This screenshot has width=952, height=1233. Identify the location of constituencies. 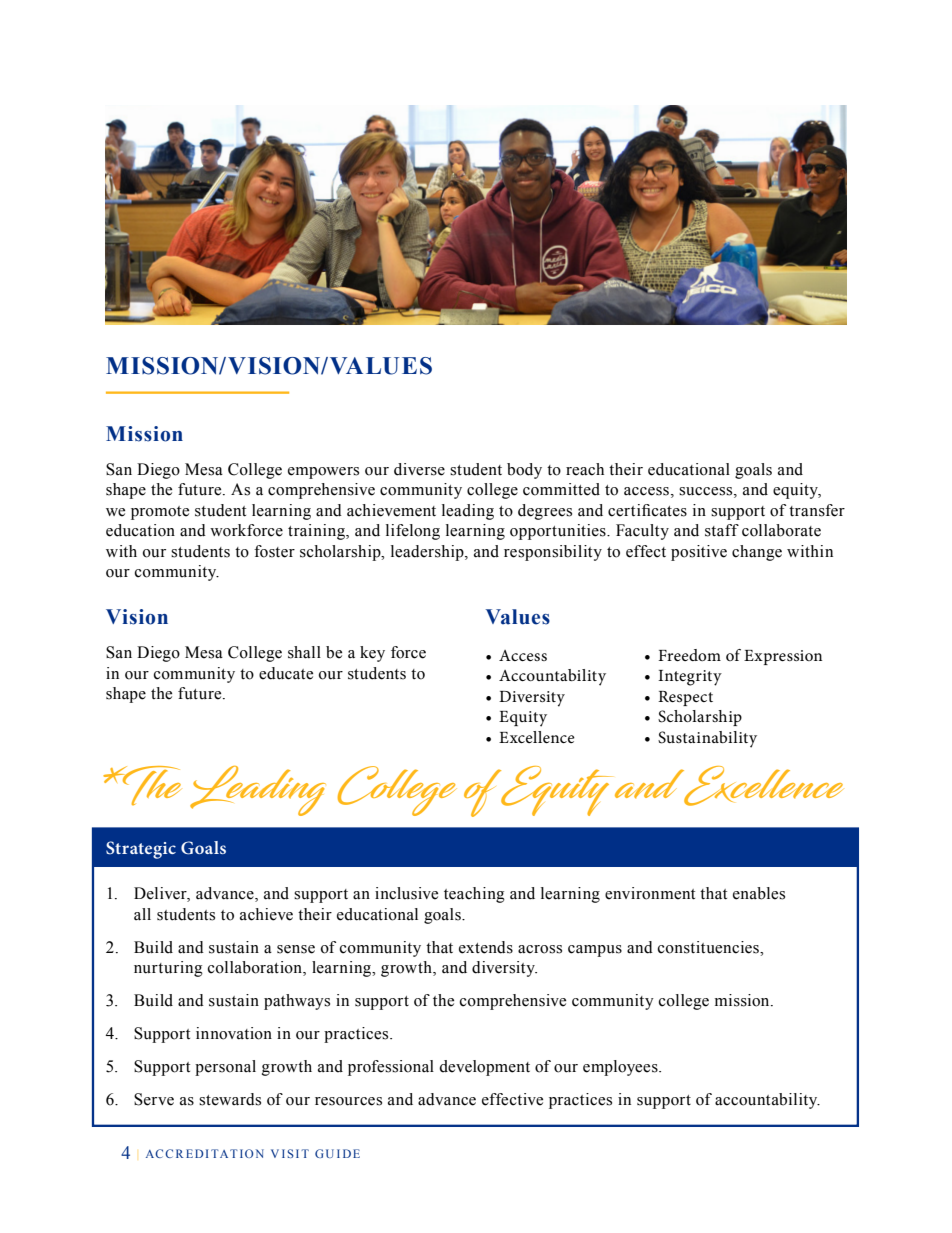
(709, 947).
